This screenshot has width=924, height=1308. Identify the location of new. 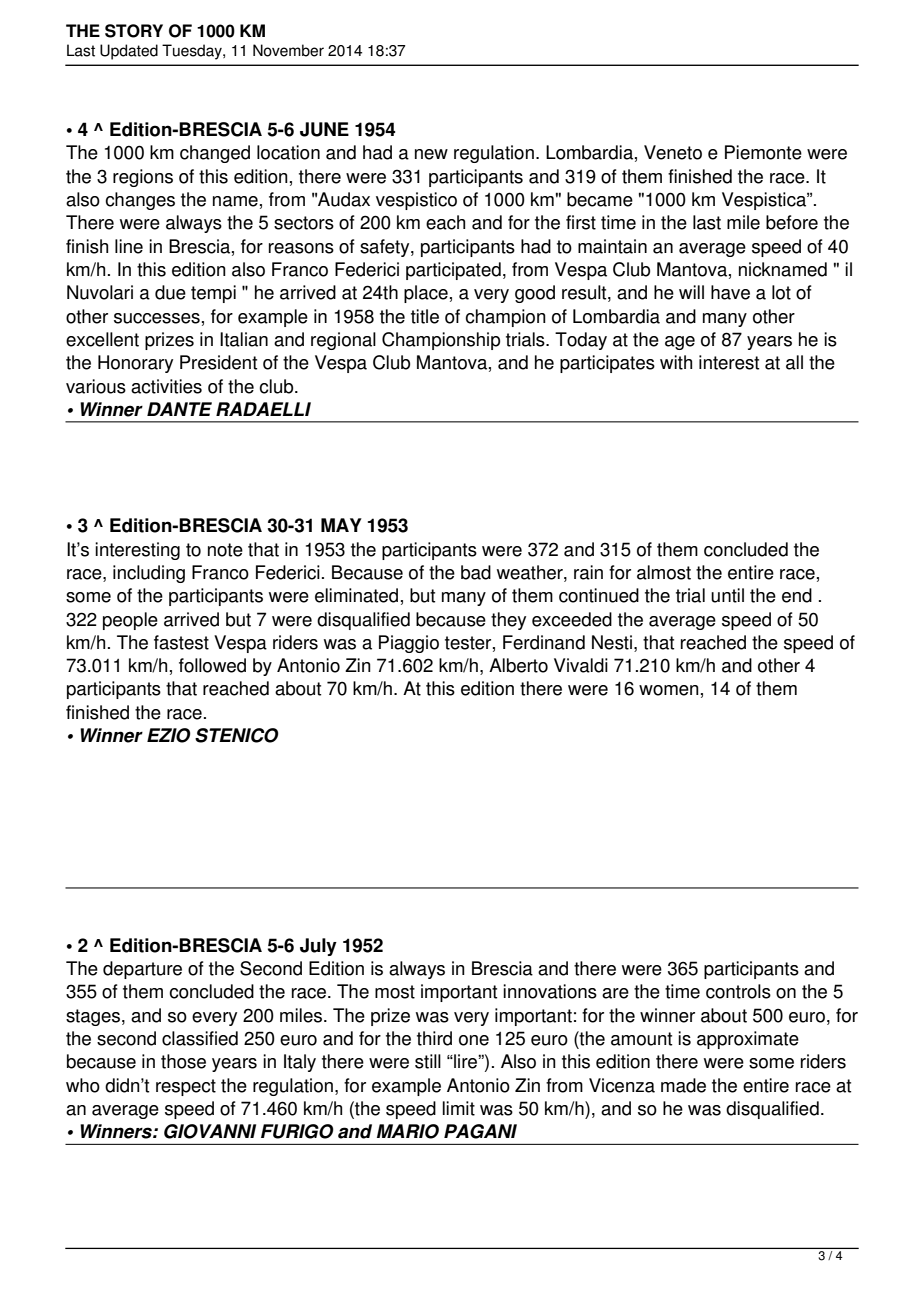
(431, 154).
